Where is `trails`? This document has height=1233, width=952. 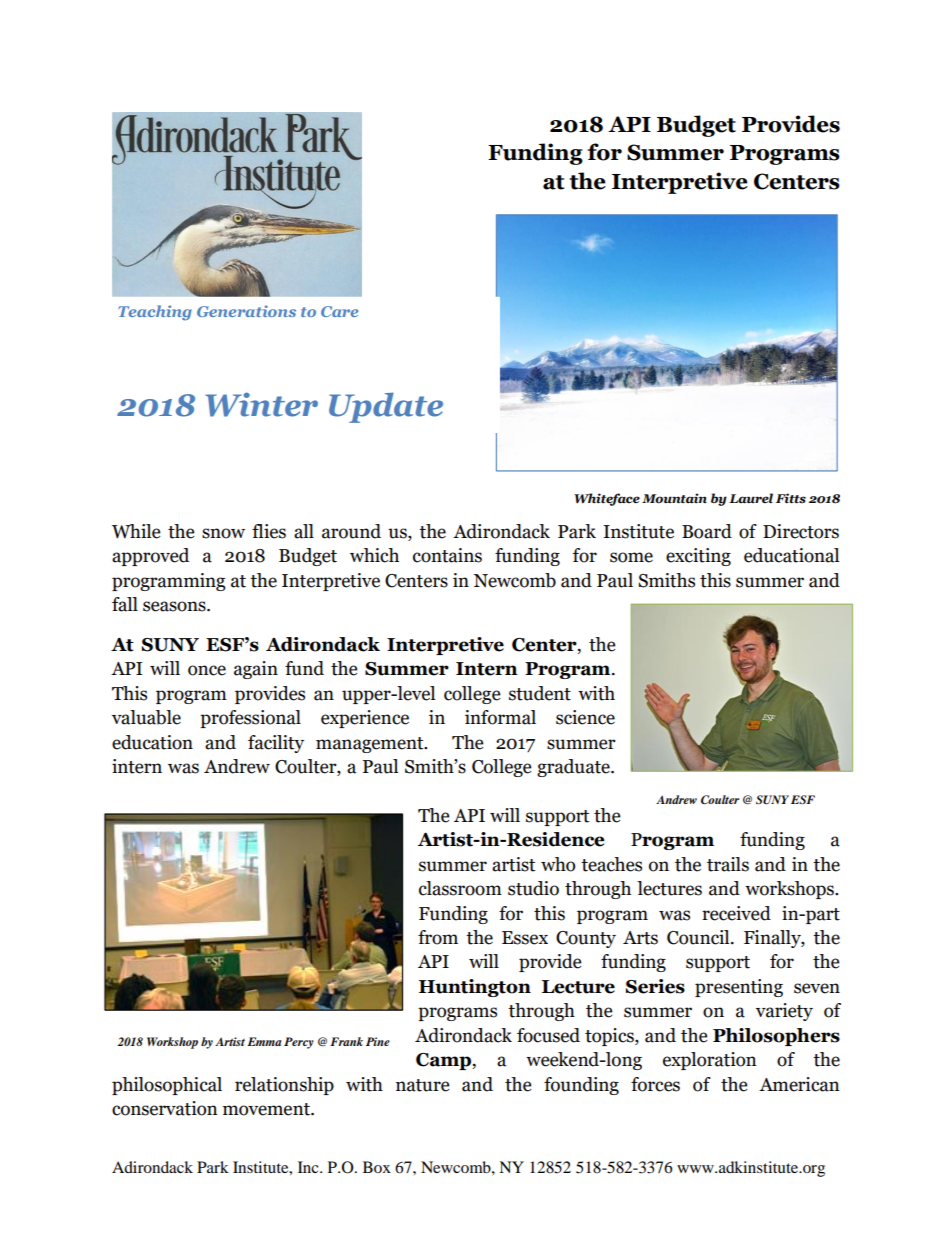 trails is located at coordinates (728, 864).
